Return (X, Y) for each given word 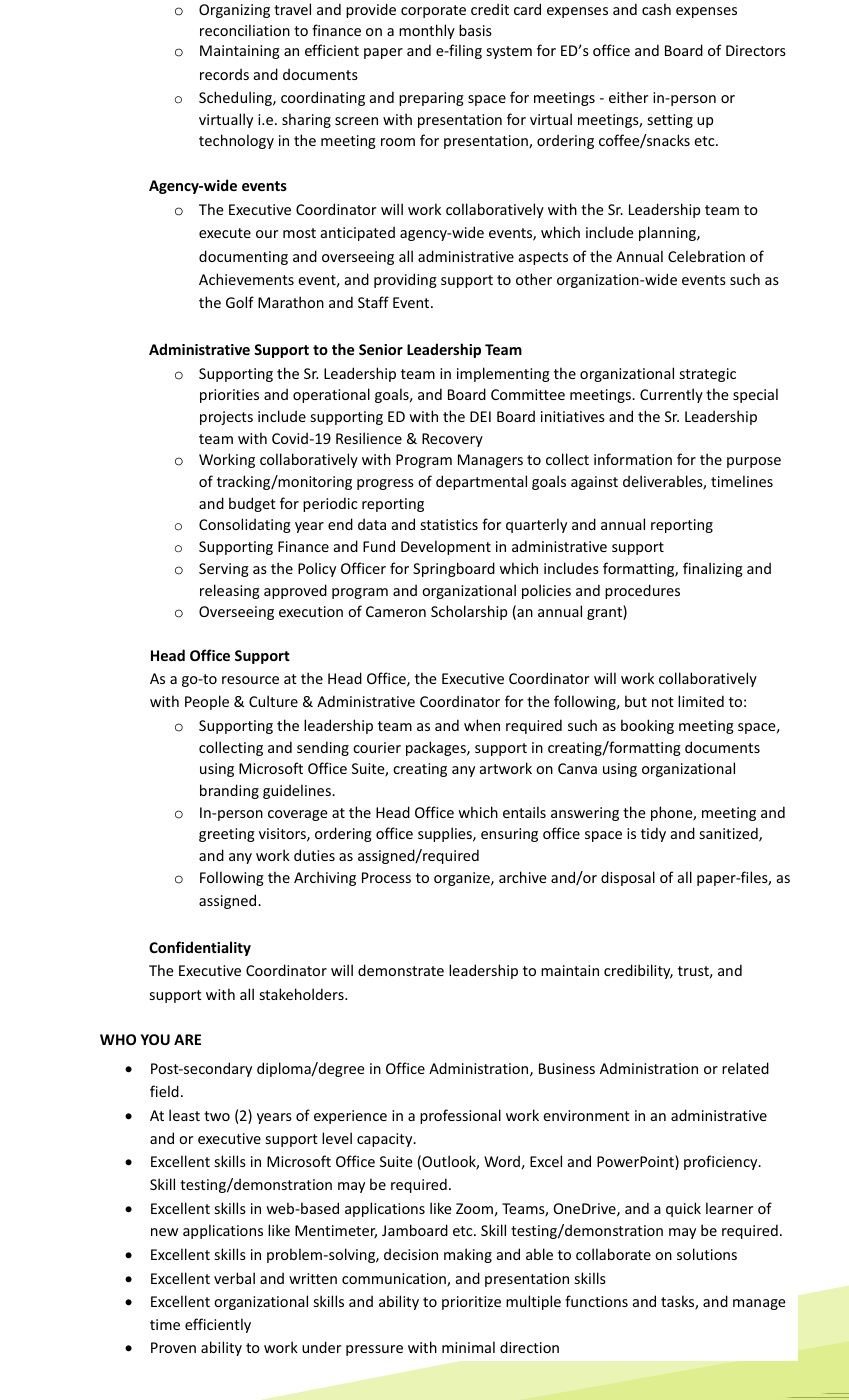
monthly (427, 31)
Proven (173, 1347)
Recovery (452, 440)
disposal (628, 878)
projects (226, 418)
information (633, 459)
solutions (707, 1254)
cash (656, 9)
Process (386, 877)
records (224, 74)
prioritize (471, 1303)
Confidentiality (200, 948)
